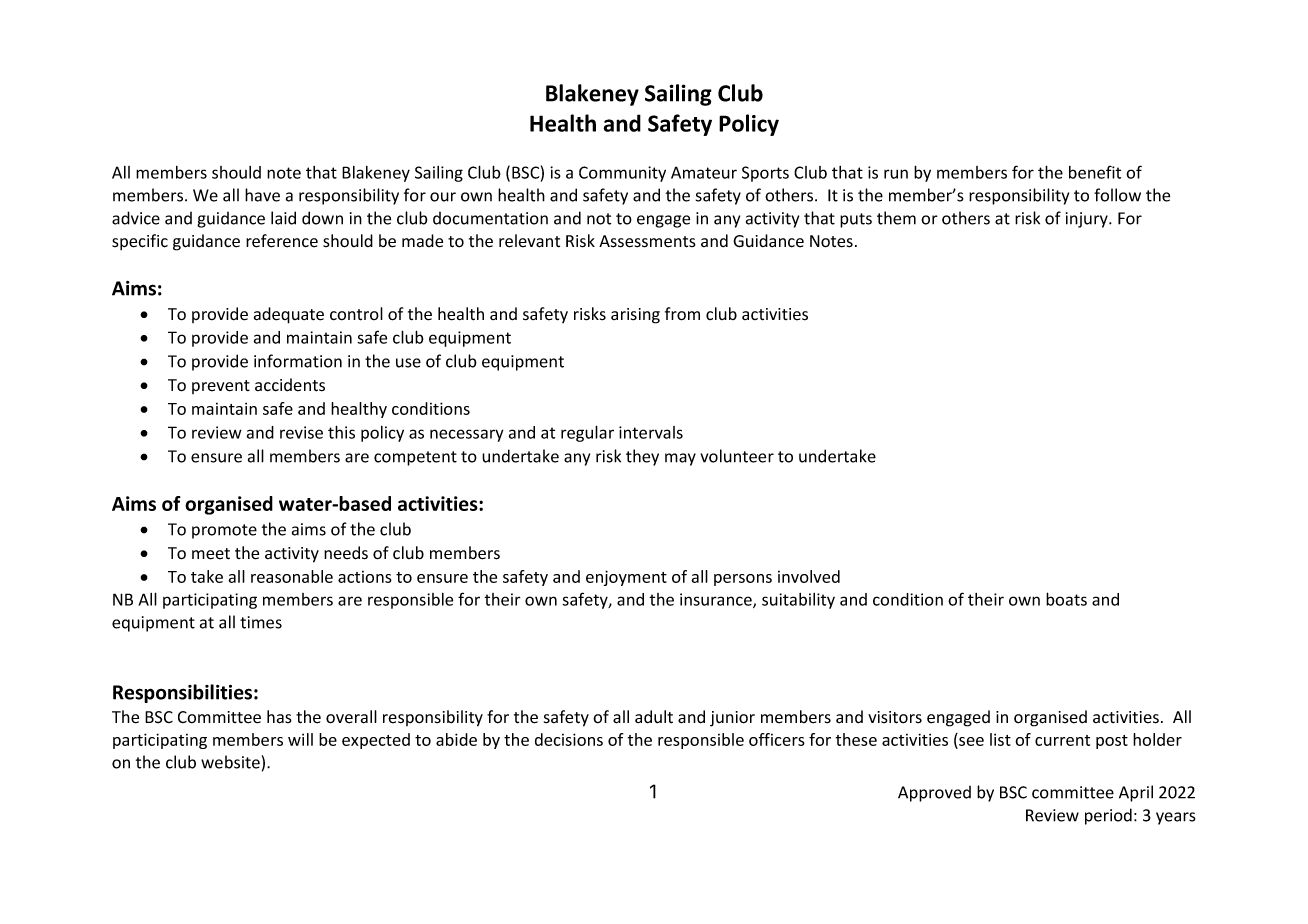  I want to click on insurance, so click(717, 600).
